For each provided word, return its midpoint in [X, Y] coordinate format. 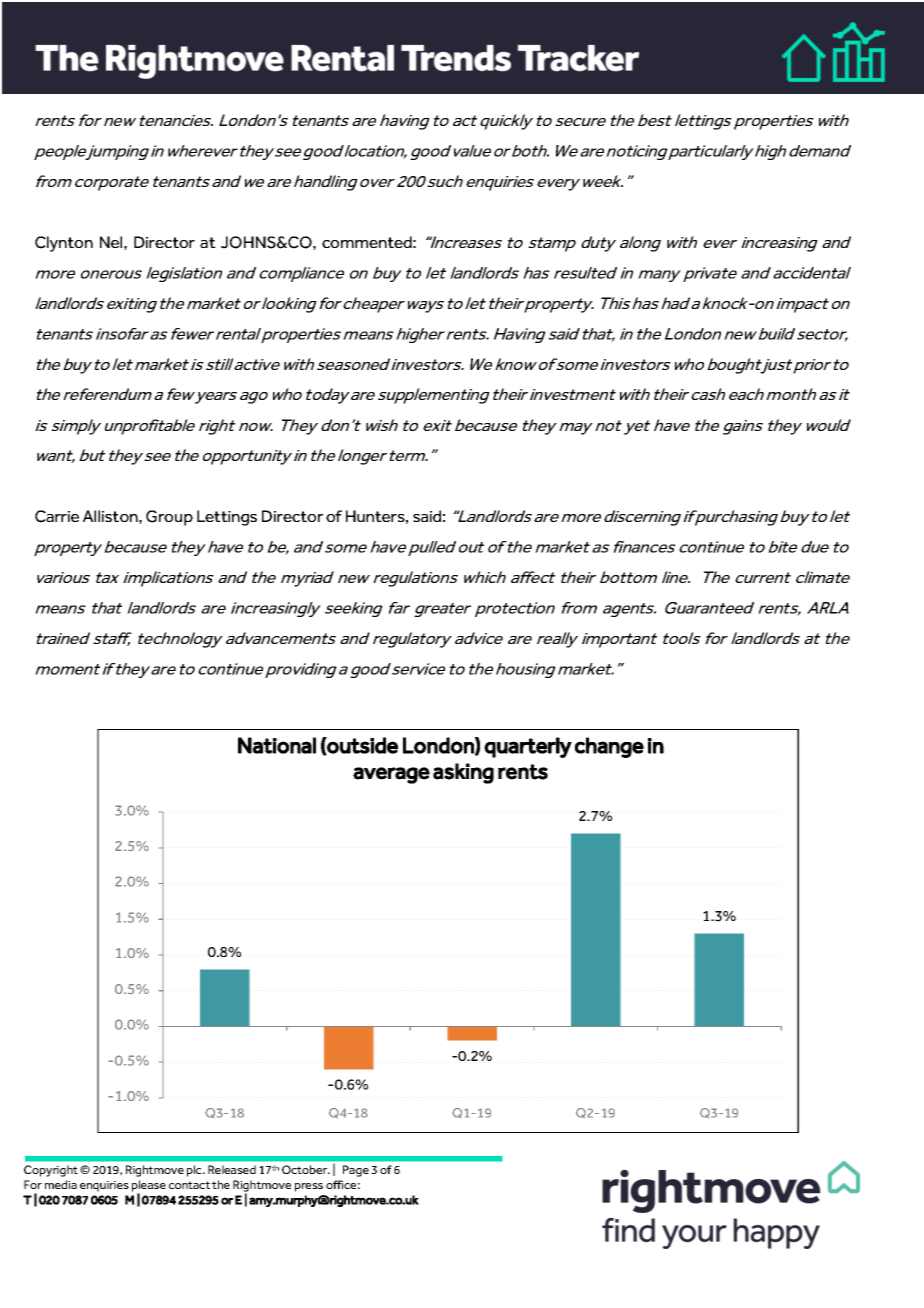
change [609, 747]
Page [356, 1171]
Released [232, 1169]
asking [463, 773]
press [309, 1187]
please [149, 1187]
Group [169, 518]
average [391, 775]
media [61, 1184]
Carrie [57, 516]
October [306, 1169]
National [277, 745]
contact [189, 1185]
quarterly [528, 747]
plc [195, 1171]
